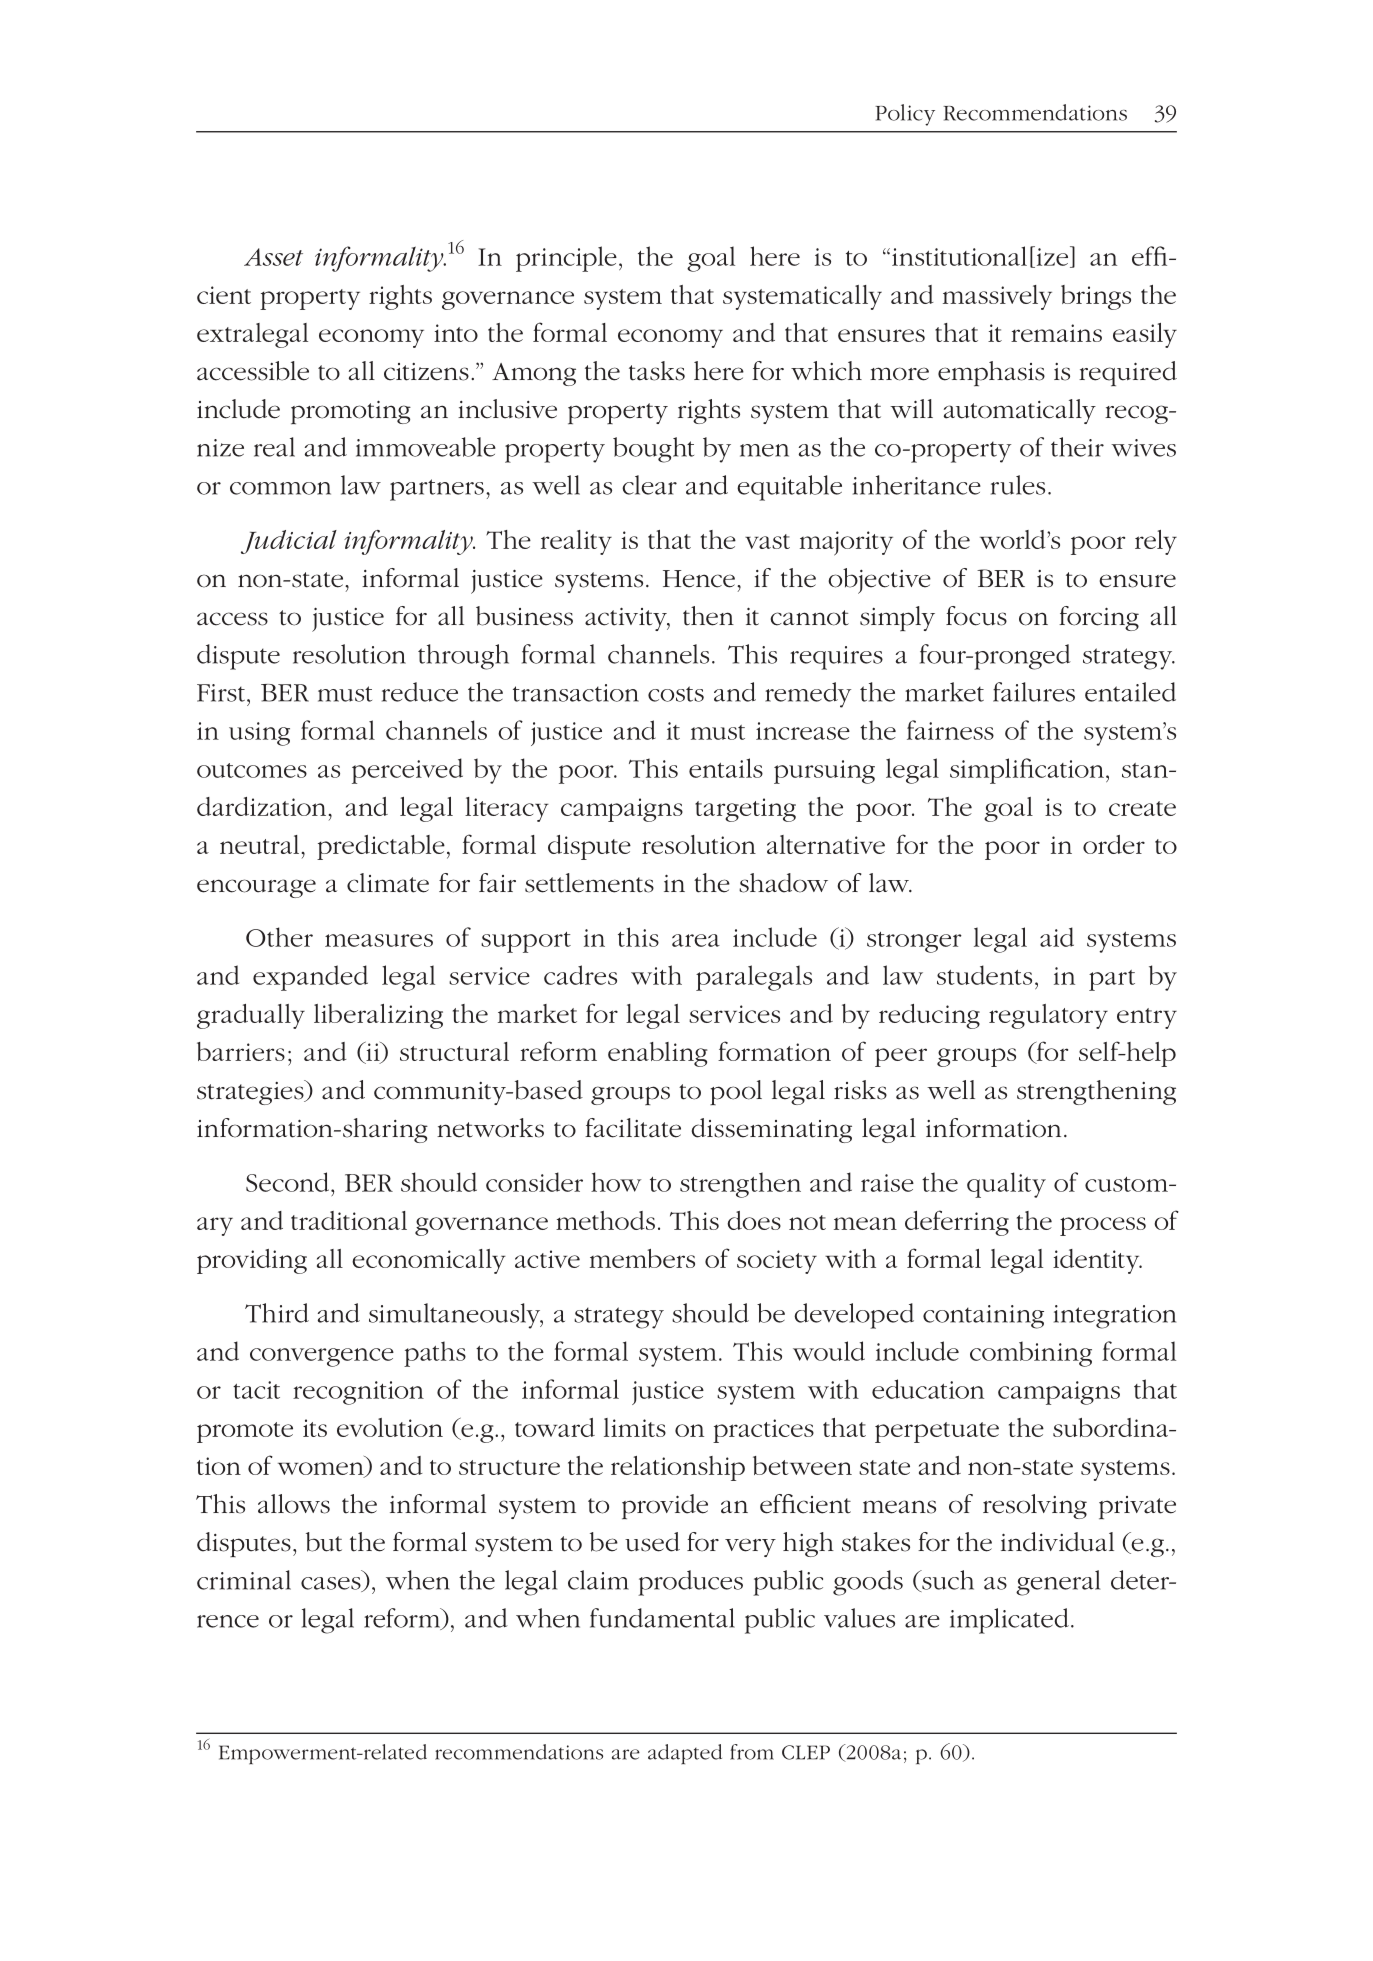 This screenshot has width=1373, height=1961. I want to click on costs, so click(676, 694).
